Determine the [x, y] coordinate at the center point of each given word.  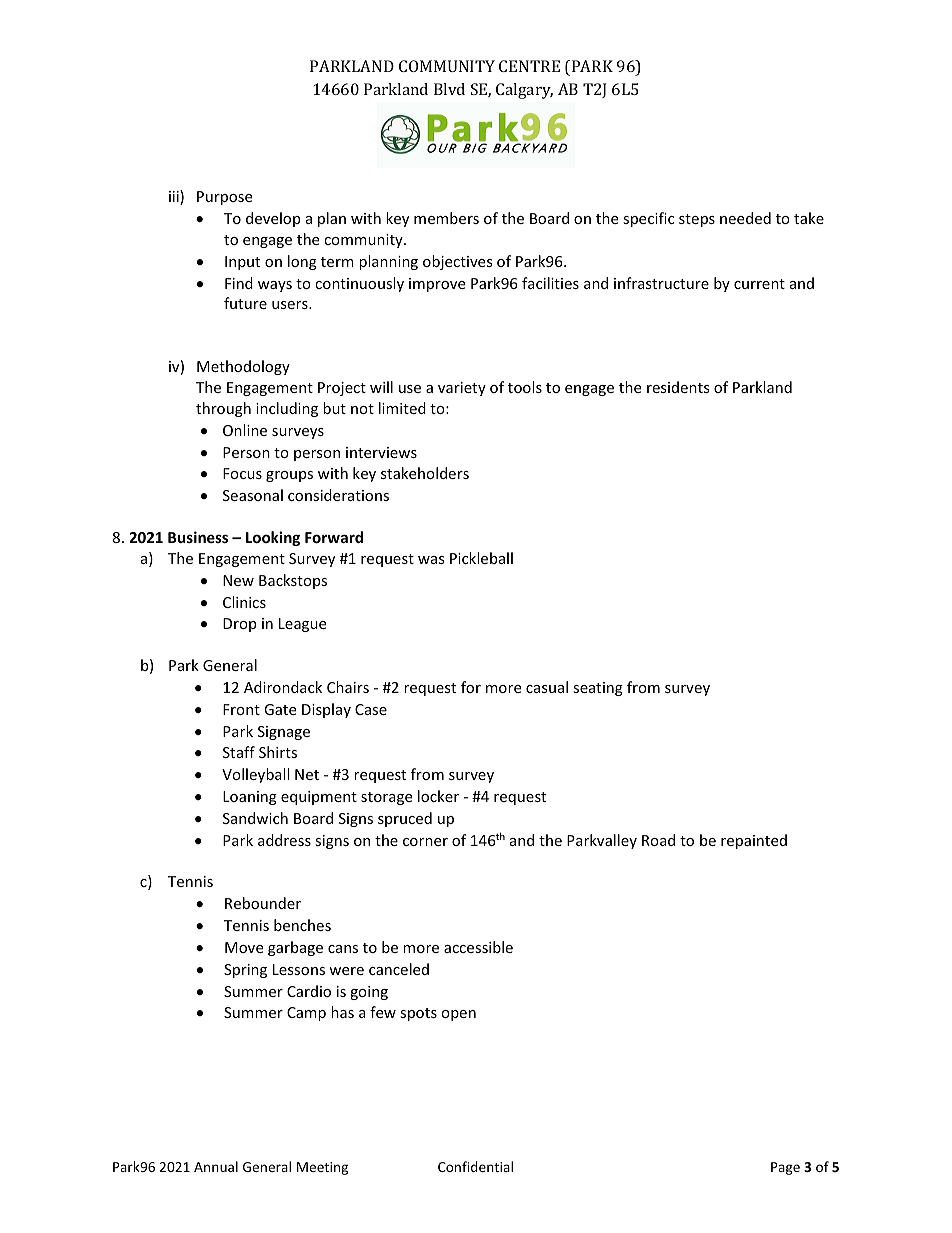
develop [273, 219]
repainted [754, 841]
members [446, 218]
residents [678, 387]
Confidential [475, 1166]
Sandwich [255, 818]
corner [425, 842]
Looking [273, 538]
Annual [216, 1166]
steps [697, 220]
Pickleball [481, 558]
